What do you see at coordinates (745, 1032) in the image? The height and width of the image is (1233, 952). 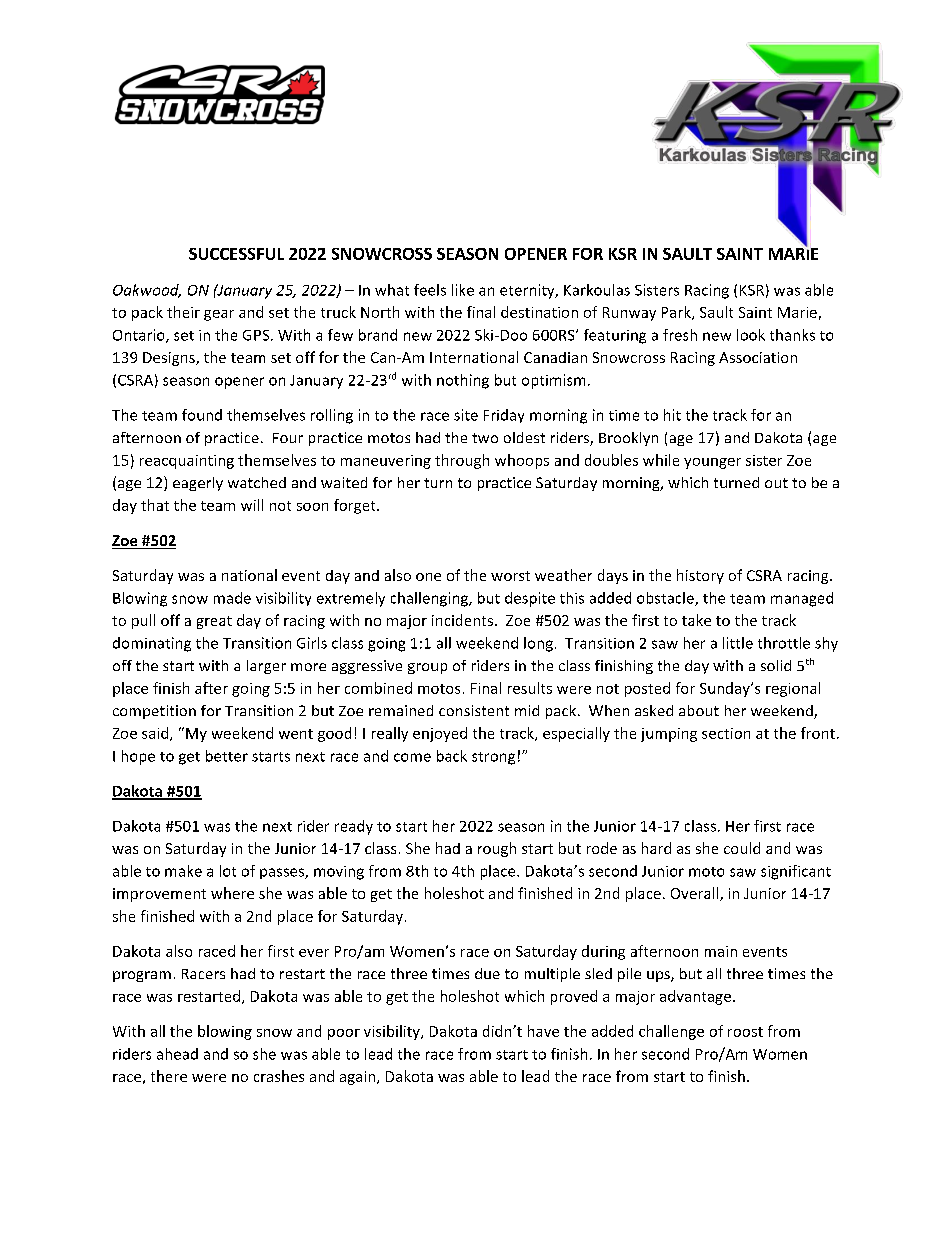 I see `roost` at bounding box center [745, 1032].
